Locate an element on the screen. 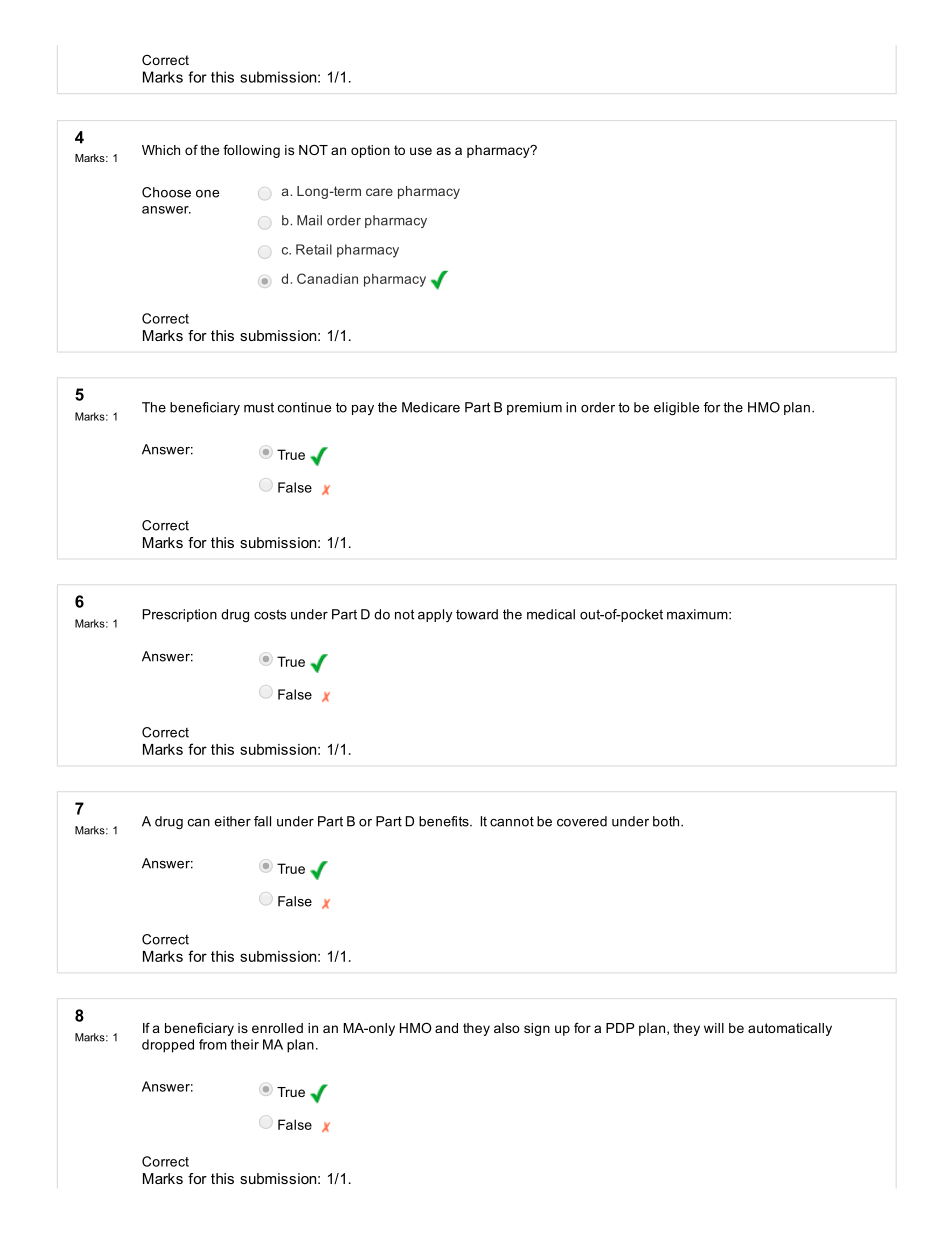  eligible is located at coordinates (676, 408).
